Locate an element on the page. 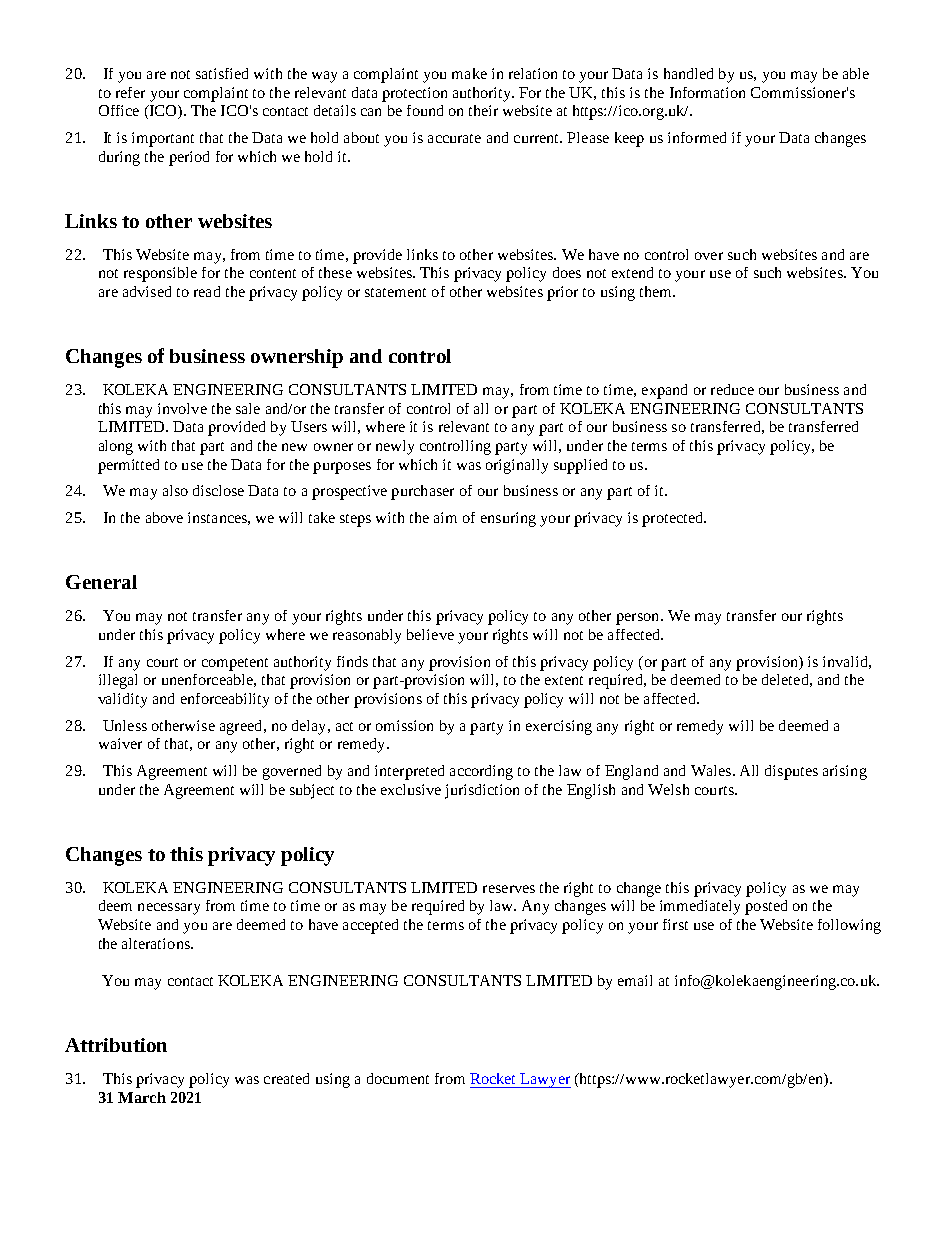 This page has height=1233, width=952. jurisdiction is located at coordinates (482, 791).
